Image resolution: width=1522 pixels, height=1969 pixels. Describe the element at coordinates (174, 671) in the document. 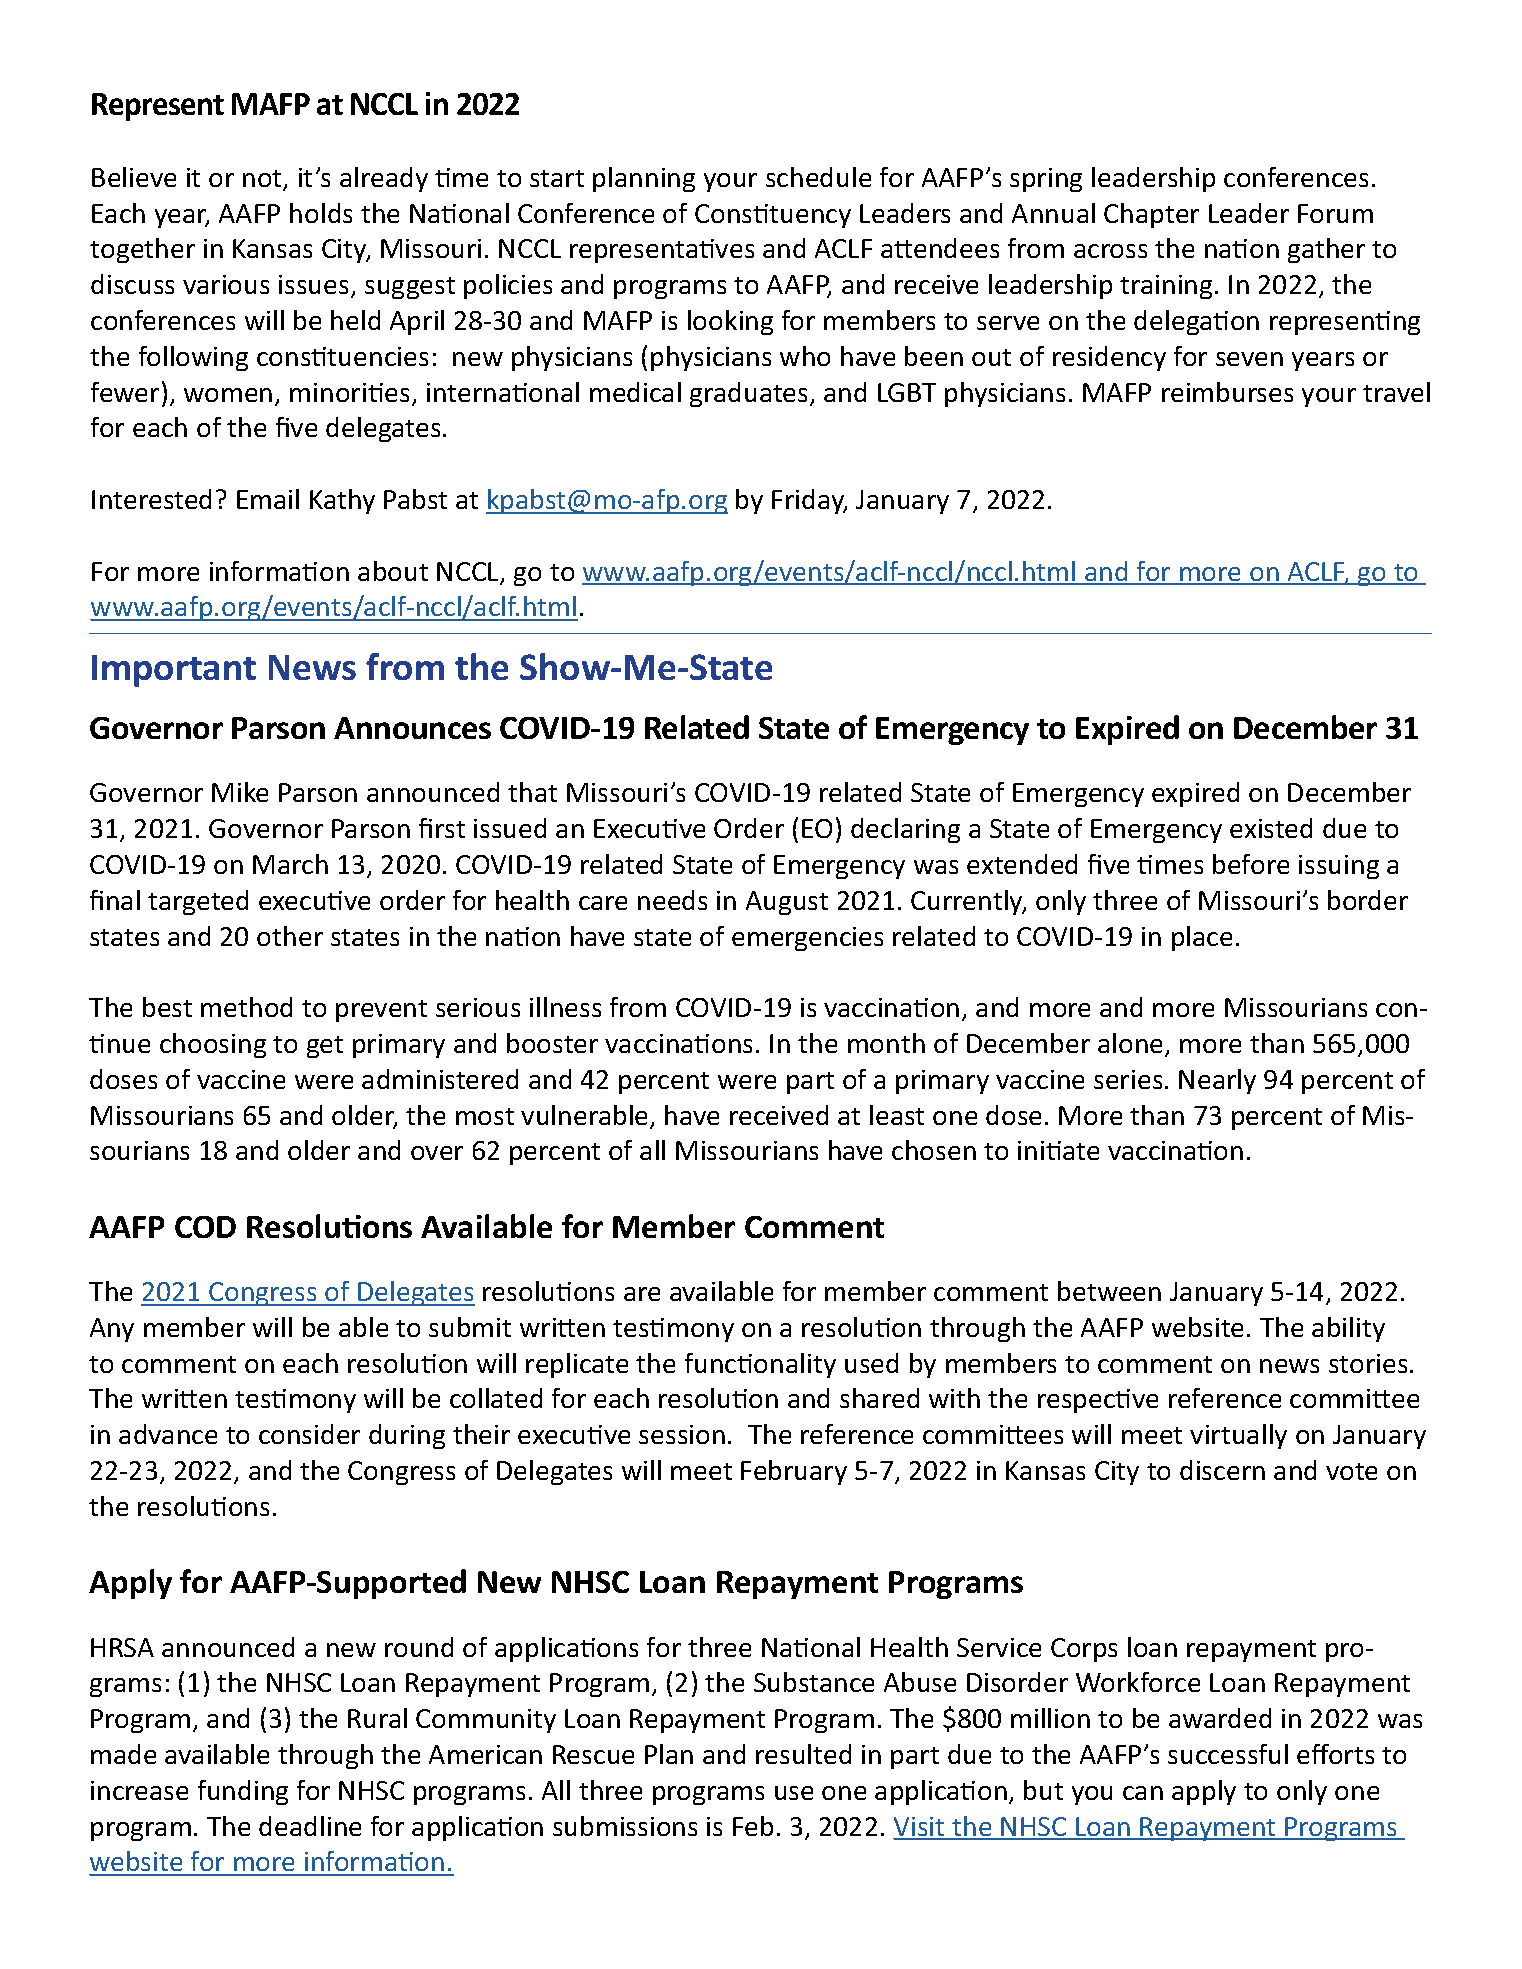

I see `Important` at that location.
